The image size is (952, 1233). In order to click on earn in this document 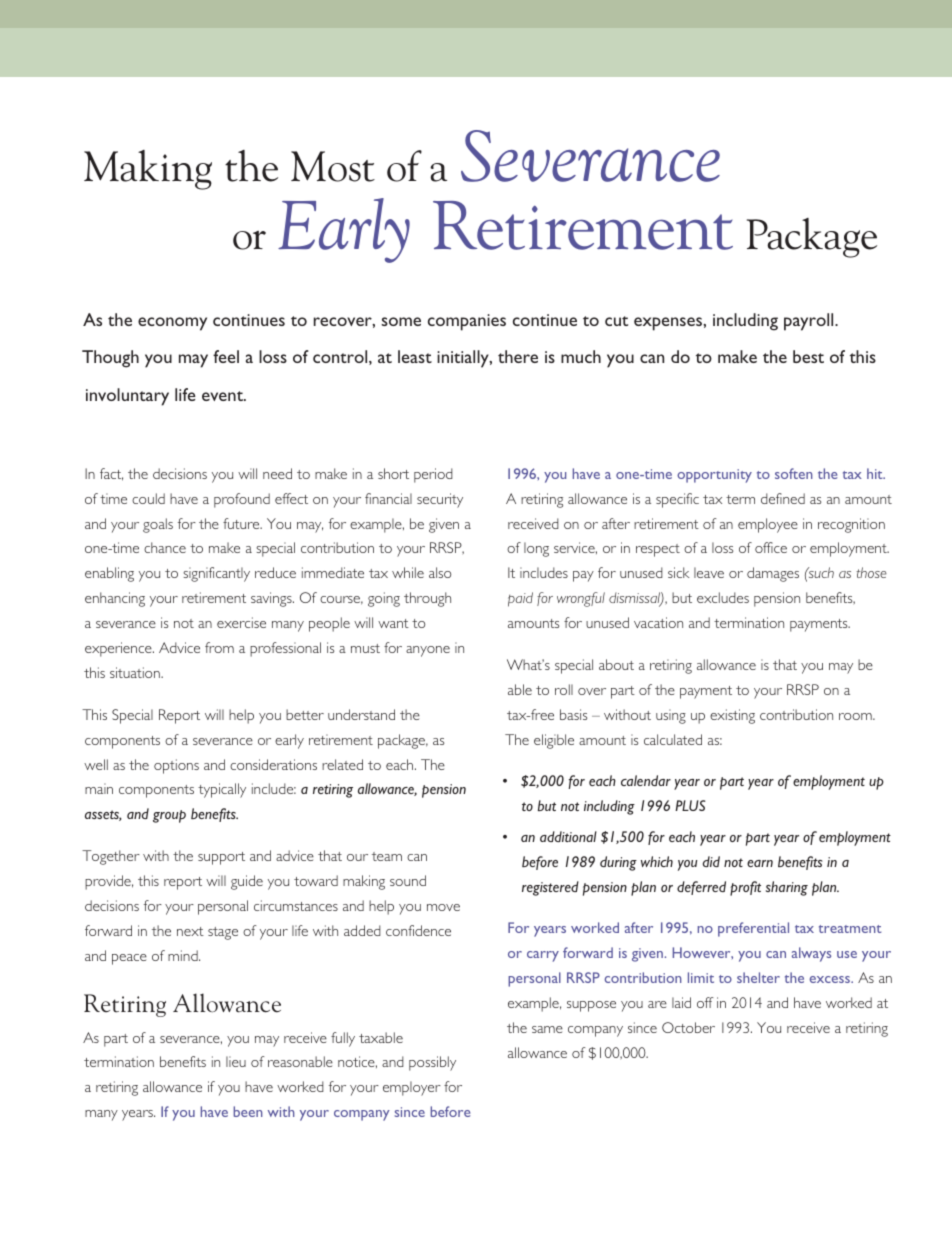, I will do `click(760, 863)`.
